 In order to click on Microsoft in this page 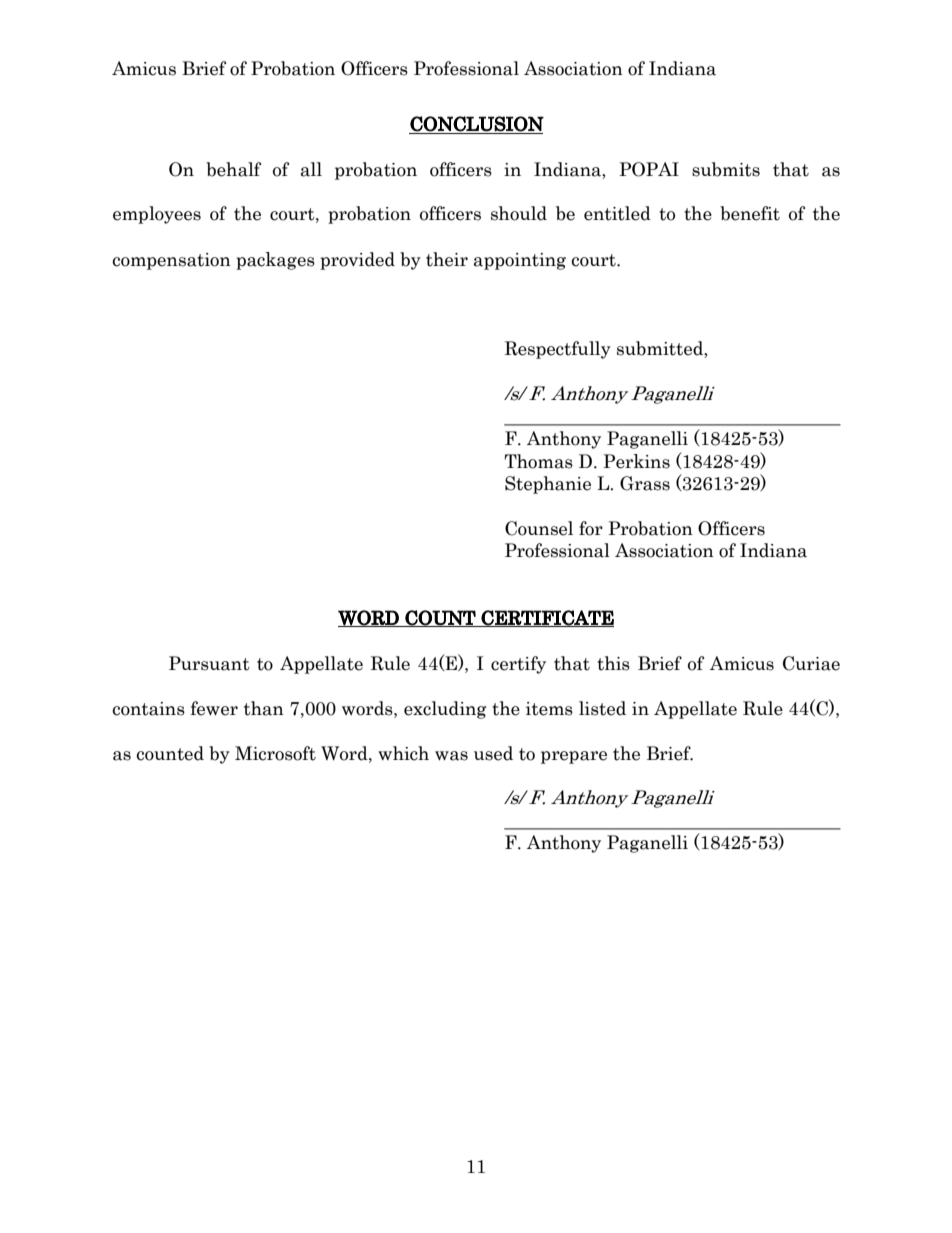, I will do `click(275, 753)`.
